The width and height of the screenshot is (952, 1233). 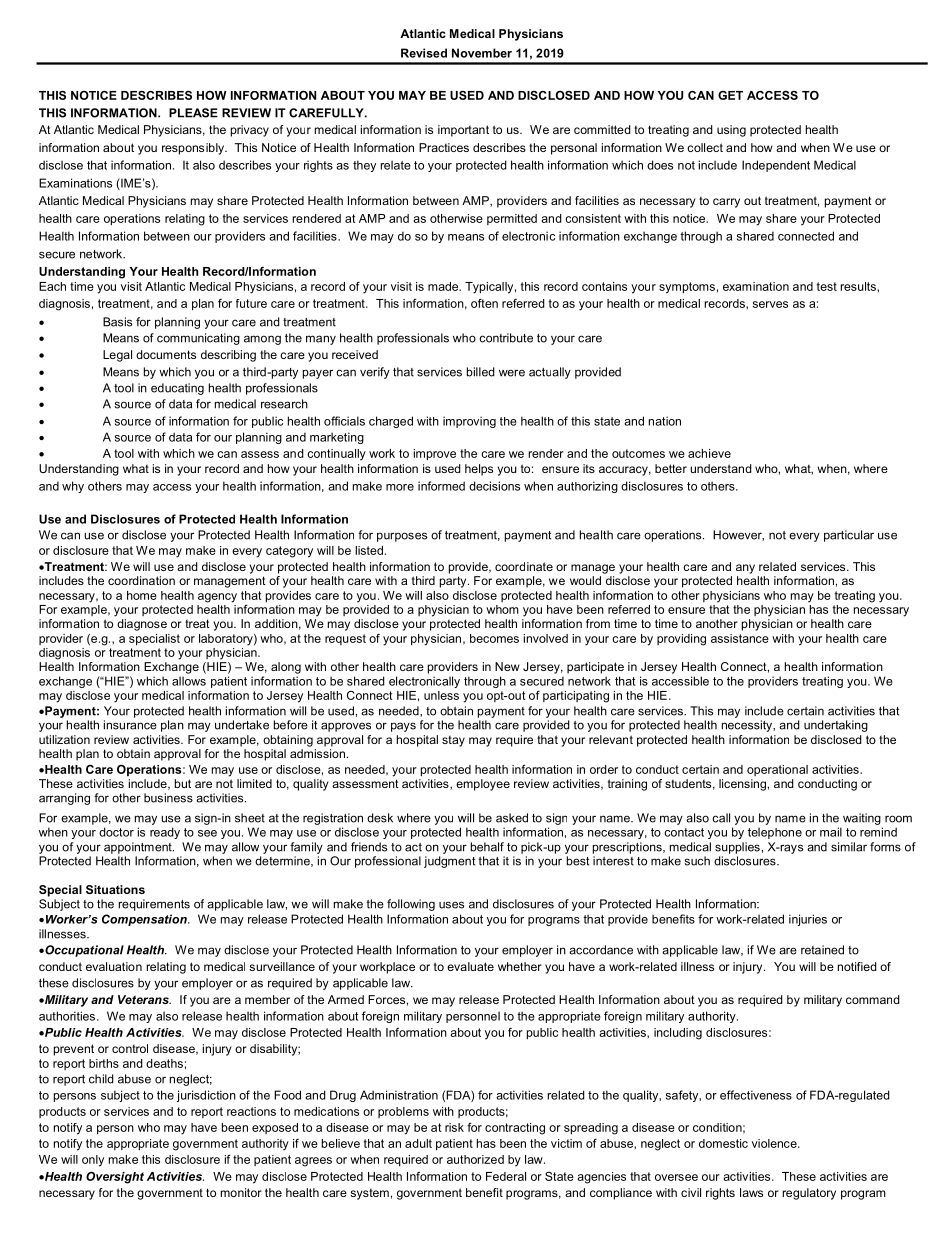 What do you see at coordinates (453, 741) in the screenshot?
I see `stay` at bounding box center [453, 741].
